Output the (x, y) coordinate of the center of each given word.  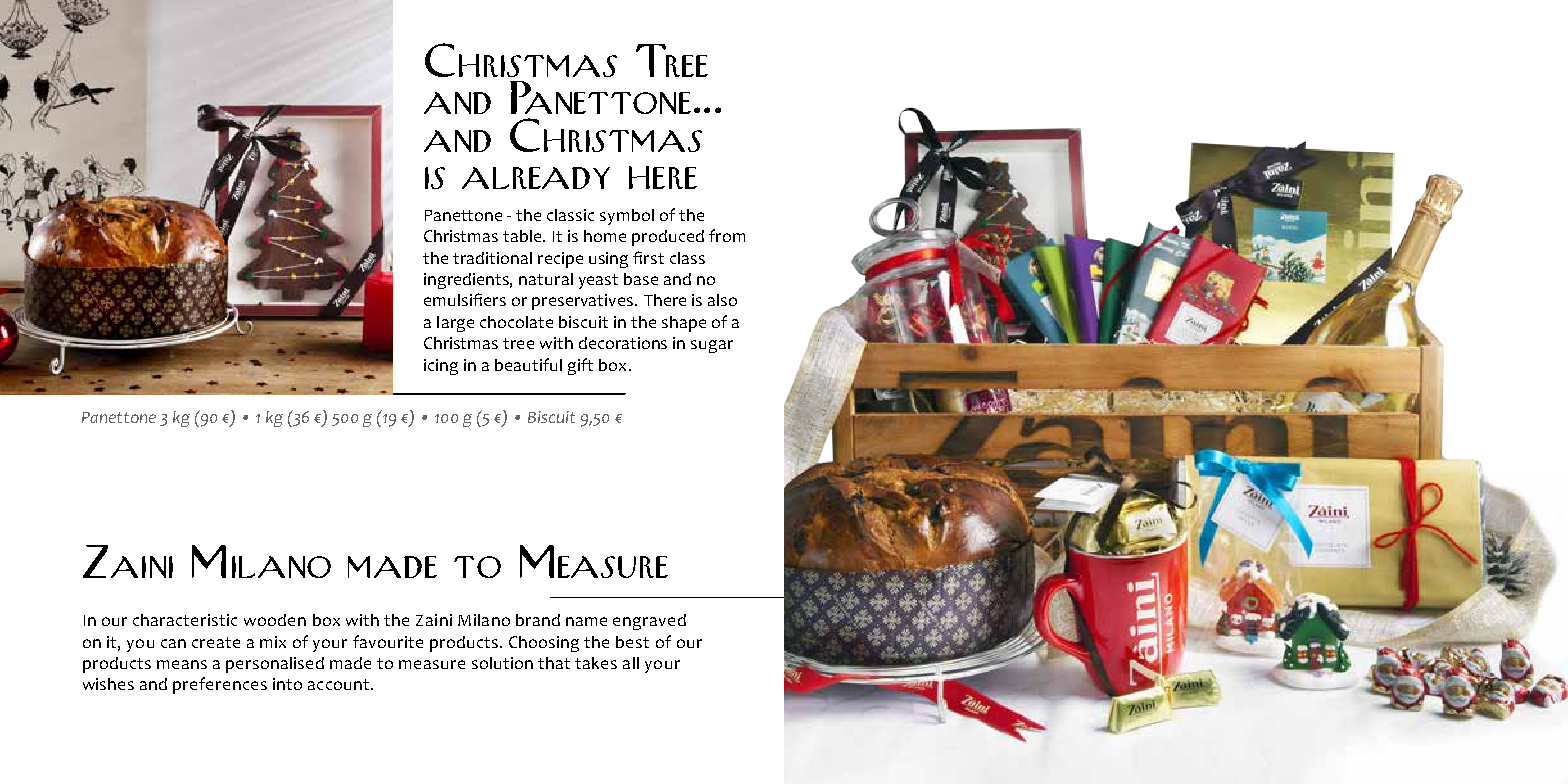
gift (580, 366)
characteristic (185, 620)
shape (684, 324)
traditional (492, 258)
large (455, 324)
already (536, 178)
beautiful (528, 364)
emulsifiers (465, 299)
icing (441, 367)
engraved (649, 622)
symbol (627, 217)
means (182, 664)
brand (538, 620)
